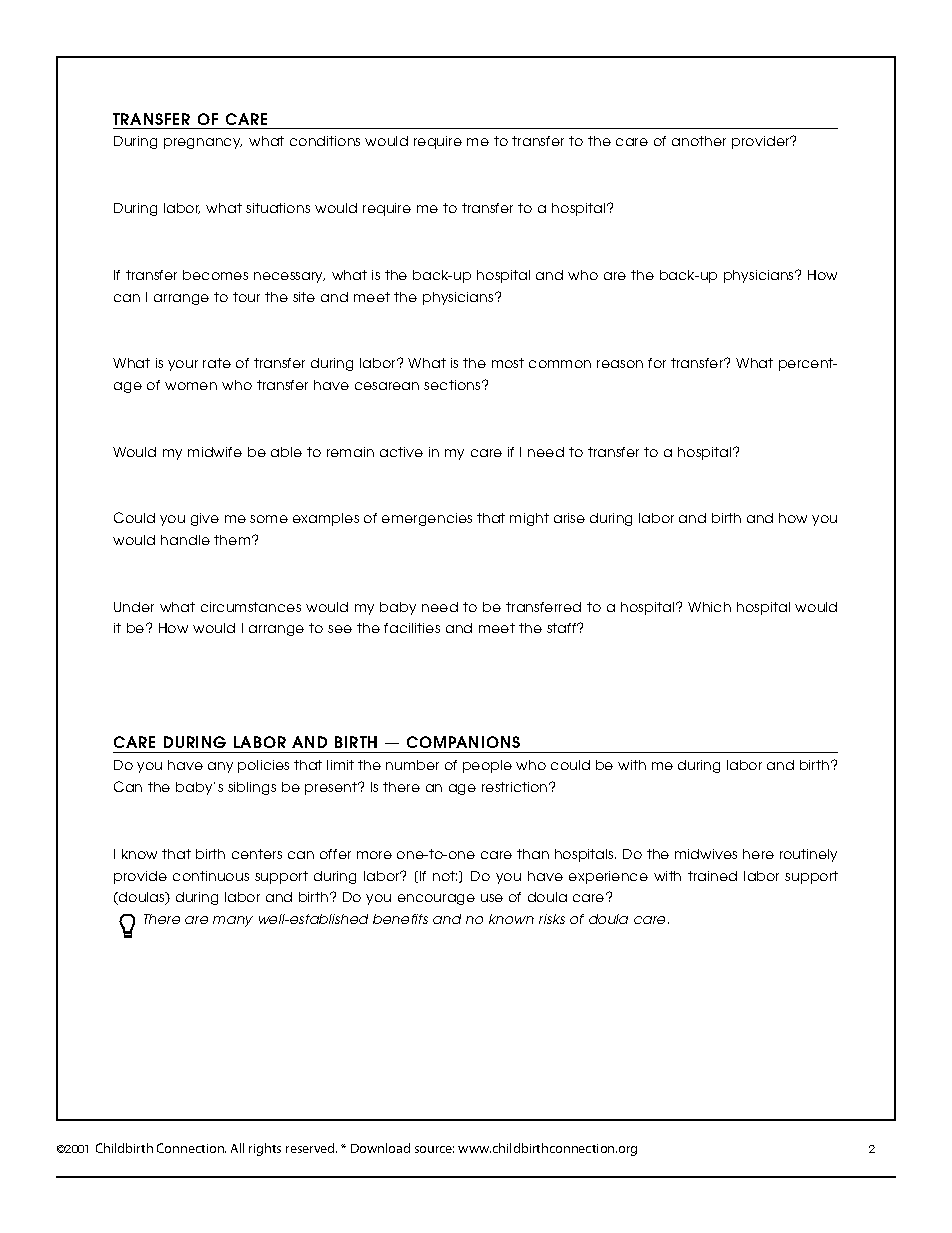 The image size is (952, 1233). What do you see at coordinates (699, 141) in the image?
I see `another` at bounding box center [699, 141].
